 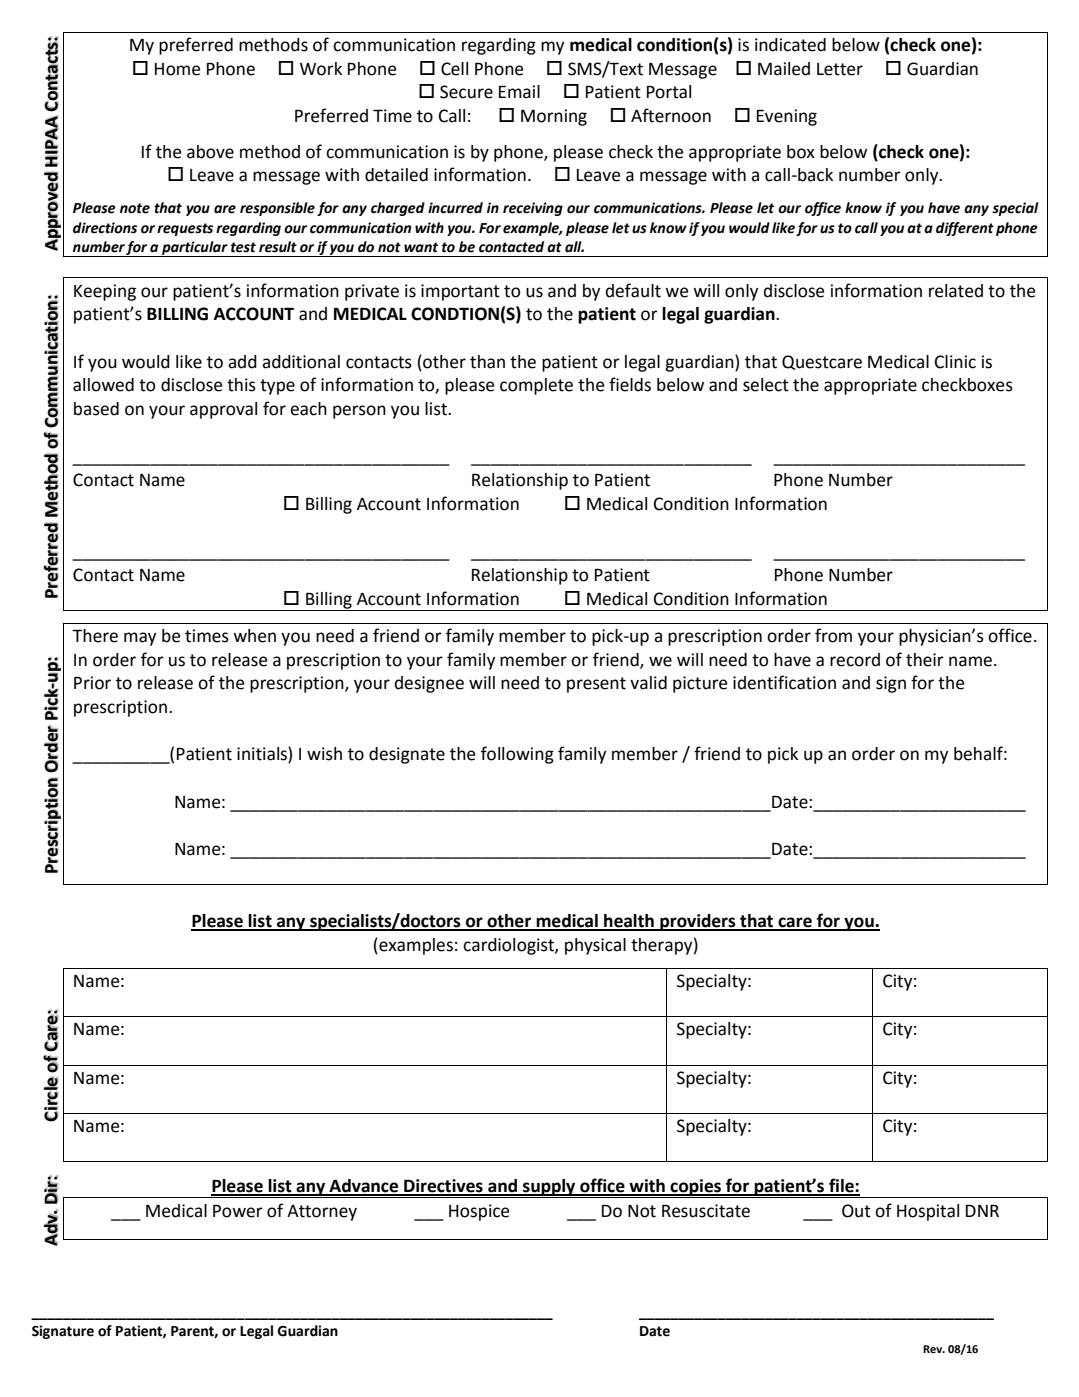 What do you see at coordinates (241, 385) in the screenshot?
I see `this` at bounding box center [241, 385].
